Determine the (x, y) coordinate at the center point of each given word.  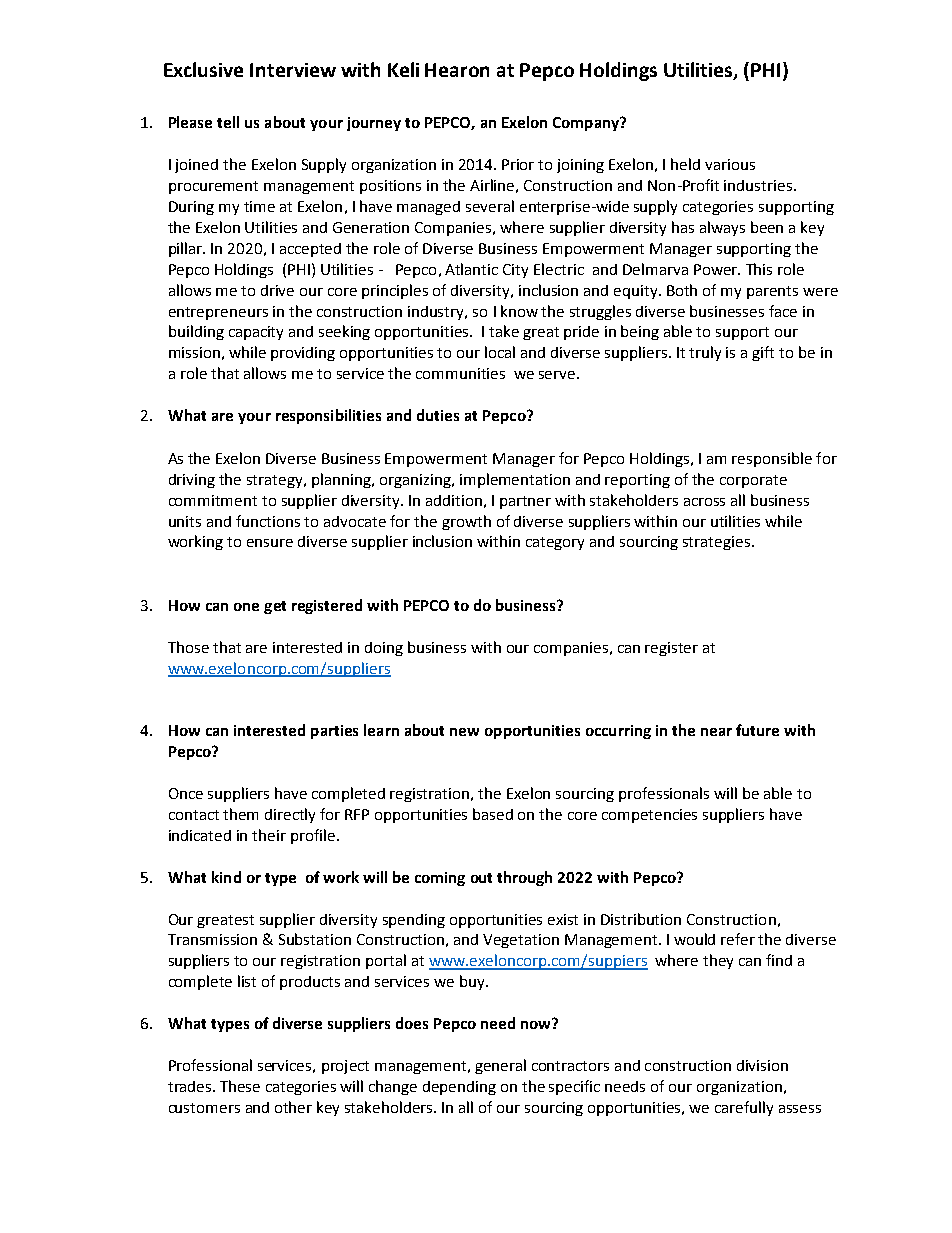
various (730, 164)
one (246, 607)
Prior (518, 164)
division (762, 1065)
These (240, 1086)
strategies (716, 543)
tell (228, 122)
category (555, 543)
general (500, 1066)
